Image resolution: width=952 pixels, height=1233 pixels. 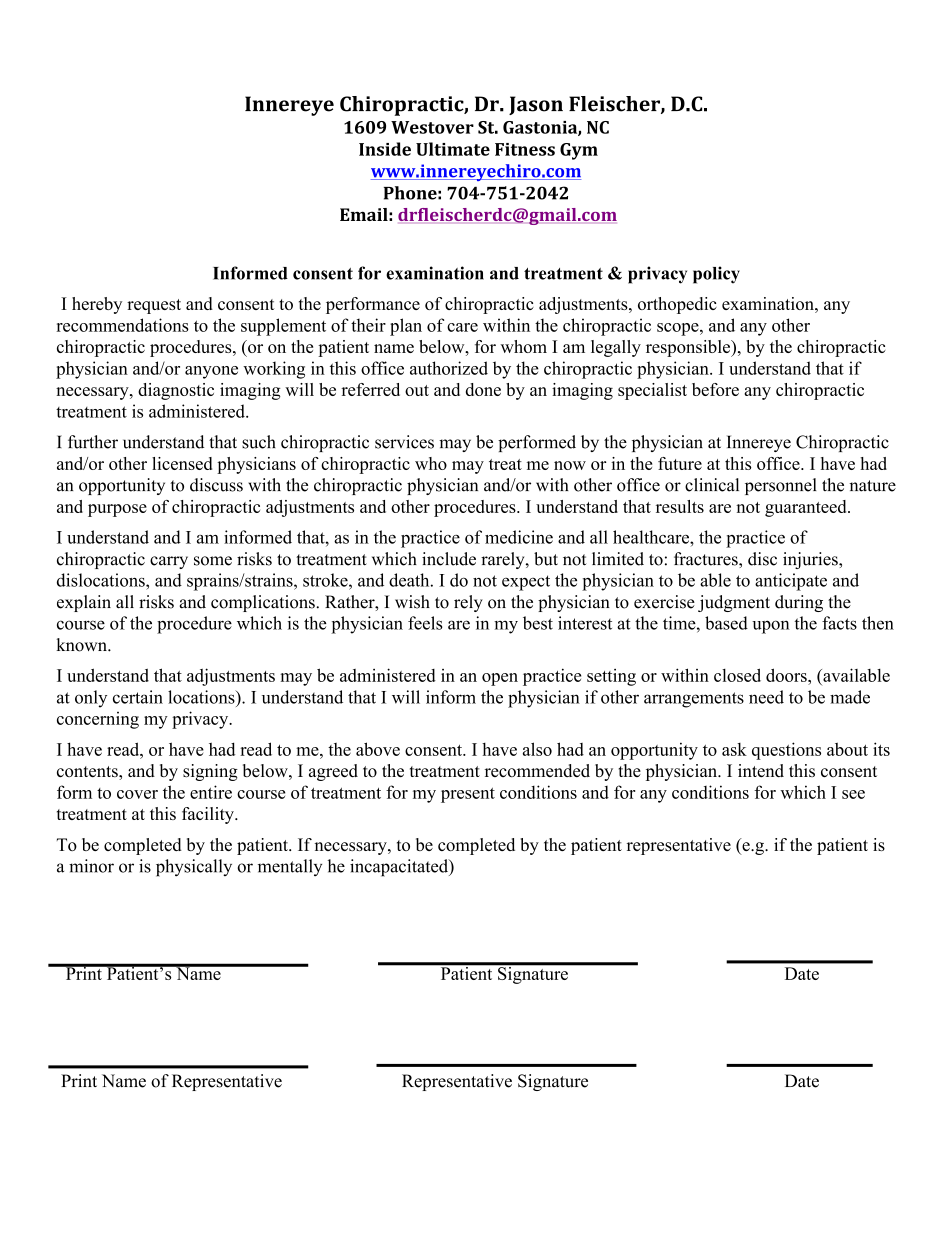 What do you see at coordinates (853, 794) in the screenshot?
I see `see` at bounding box center [853, 794].
